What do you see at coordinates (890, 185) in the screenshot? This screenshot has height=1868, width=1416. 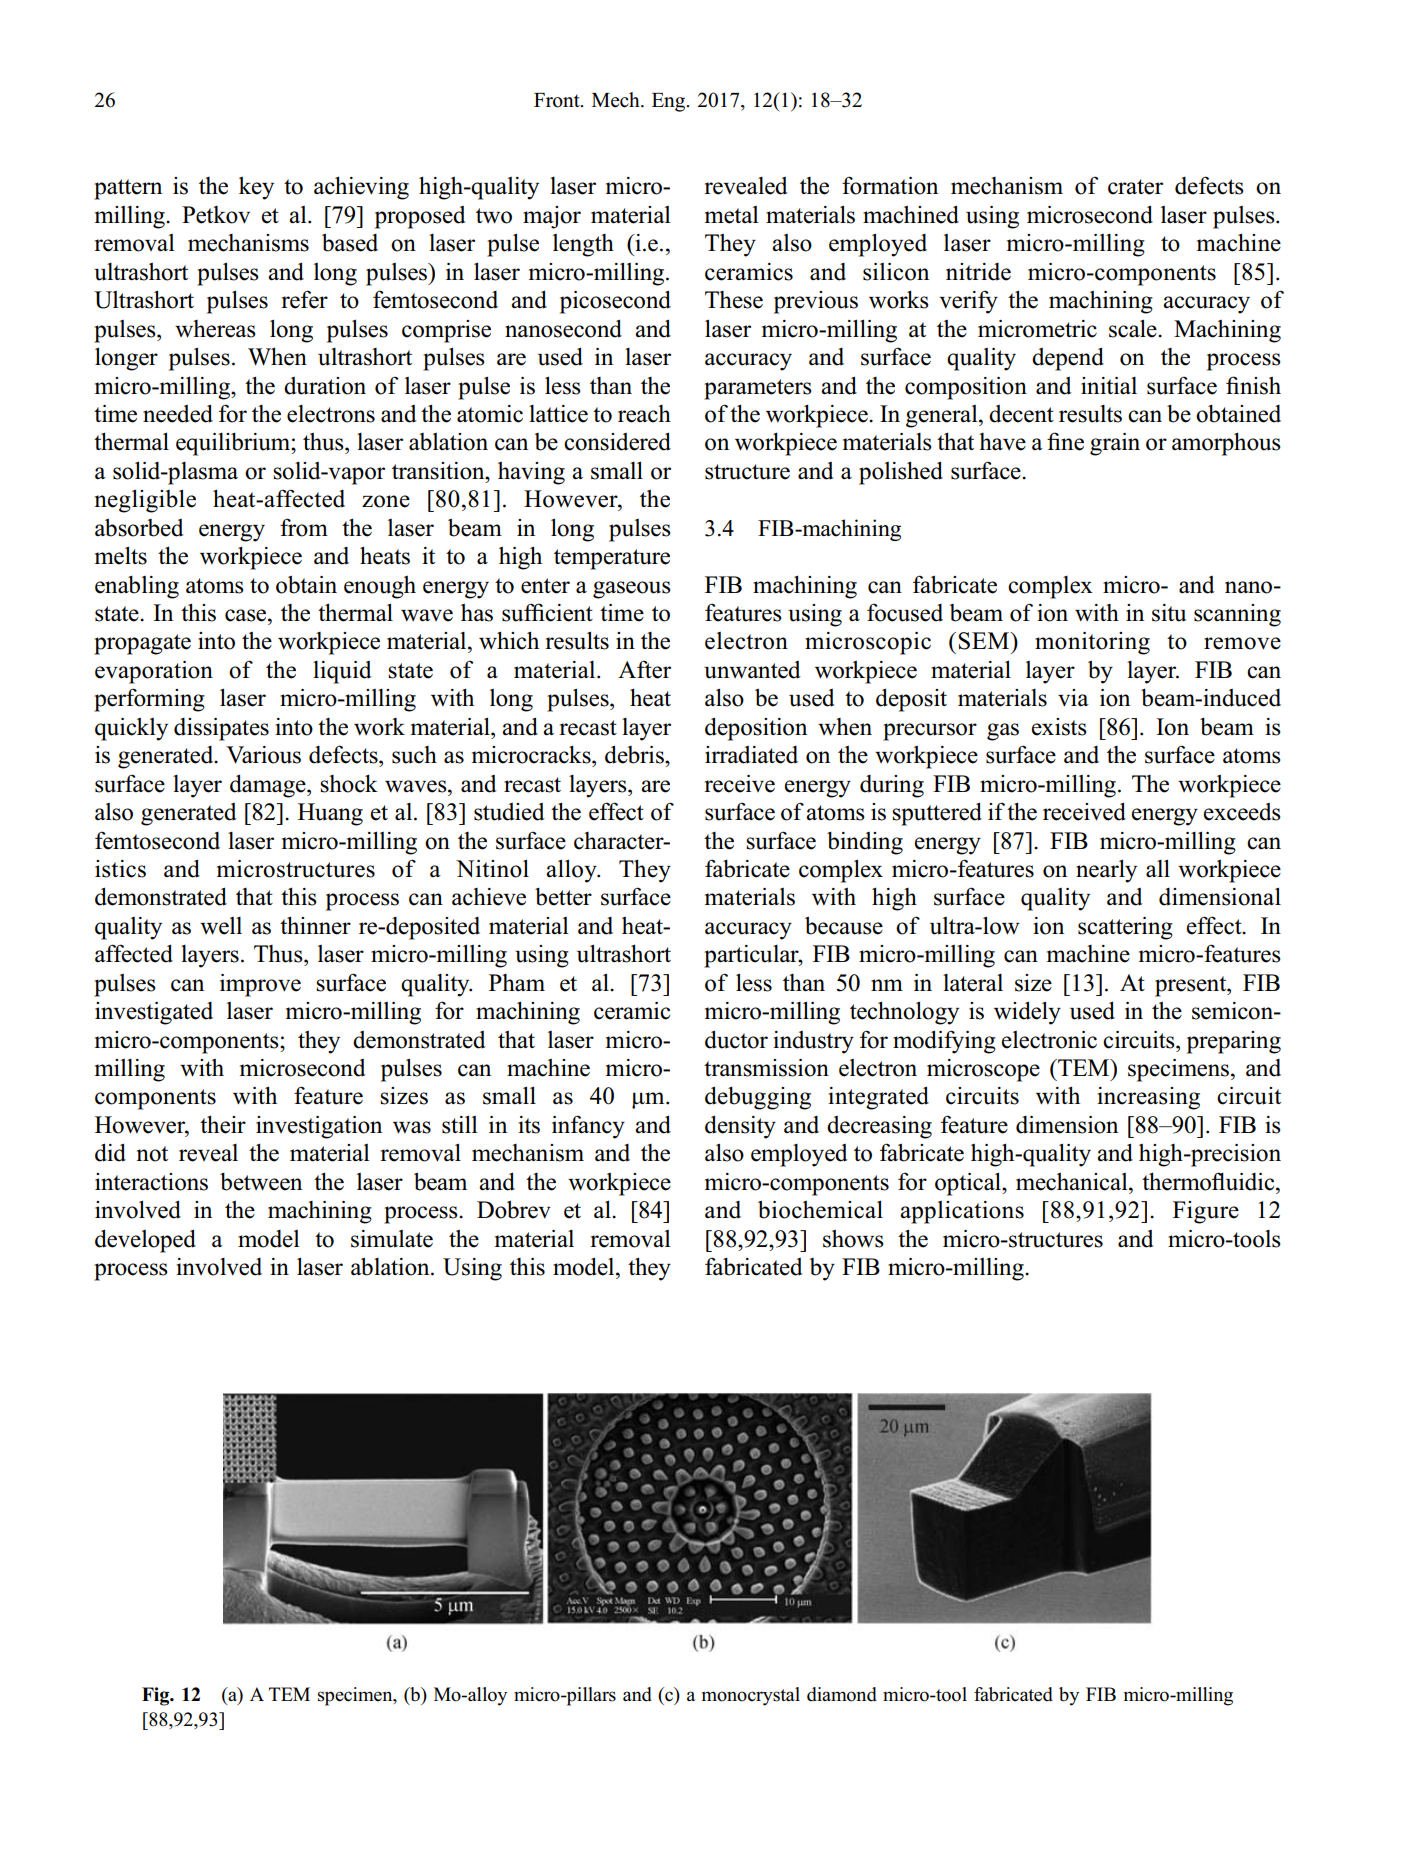 I see `formation` at bounding box center [890, 185].
